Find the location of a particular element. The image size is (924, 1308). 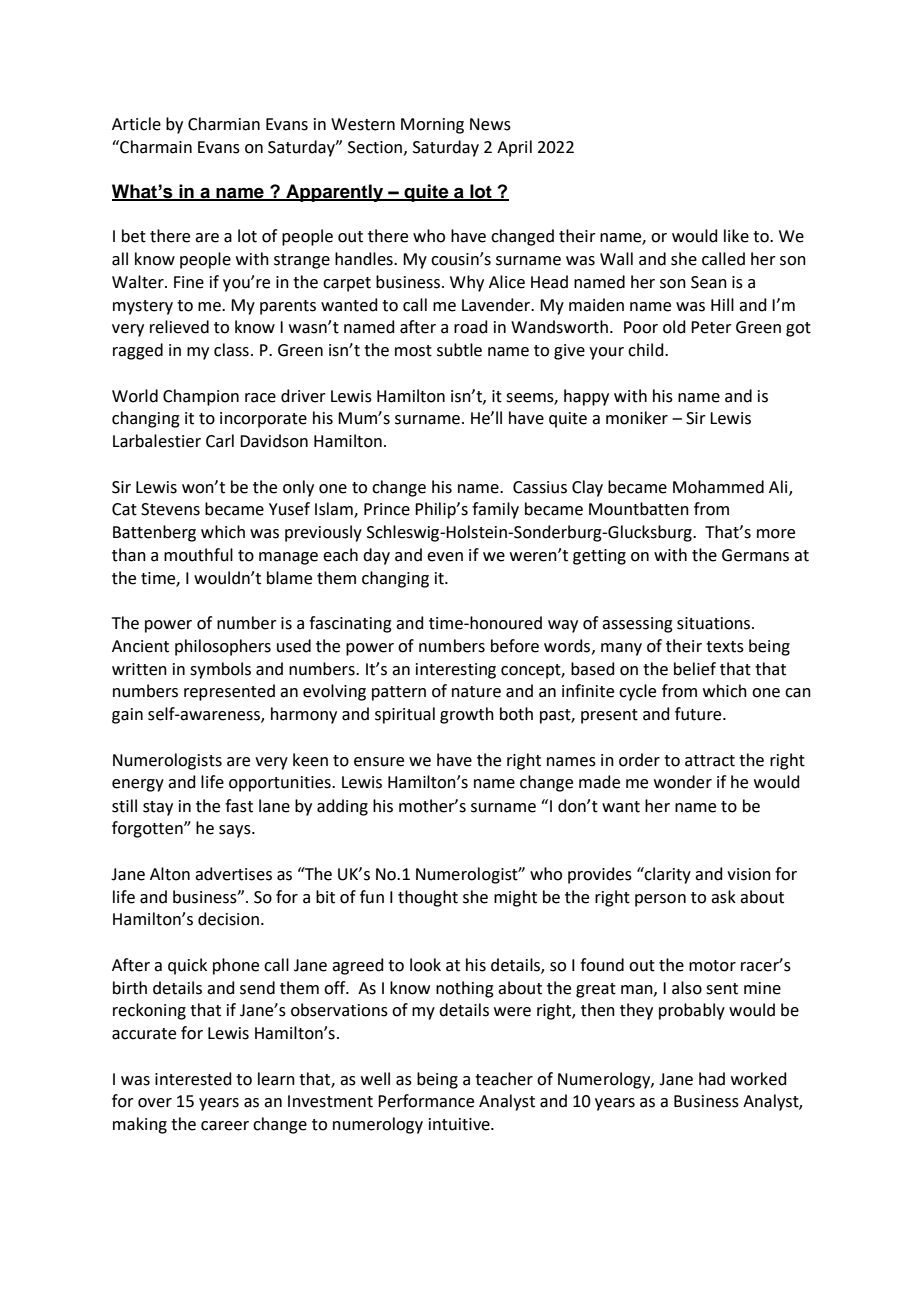

Germans is located at coordinates (755, 555).
